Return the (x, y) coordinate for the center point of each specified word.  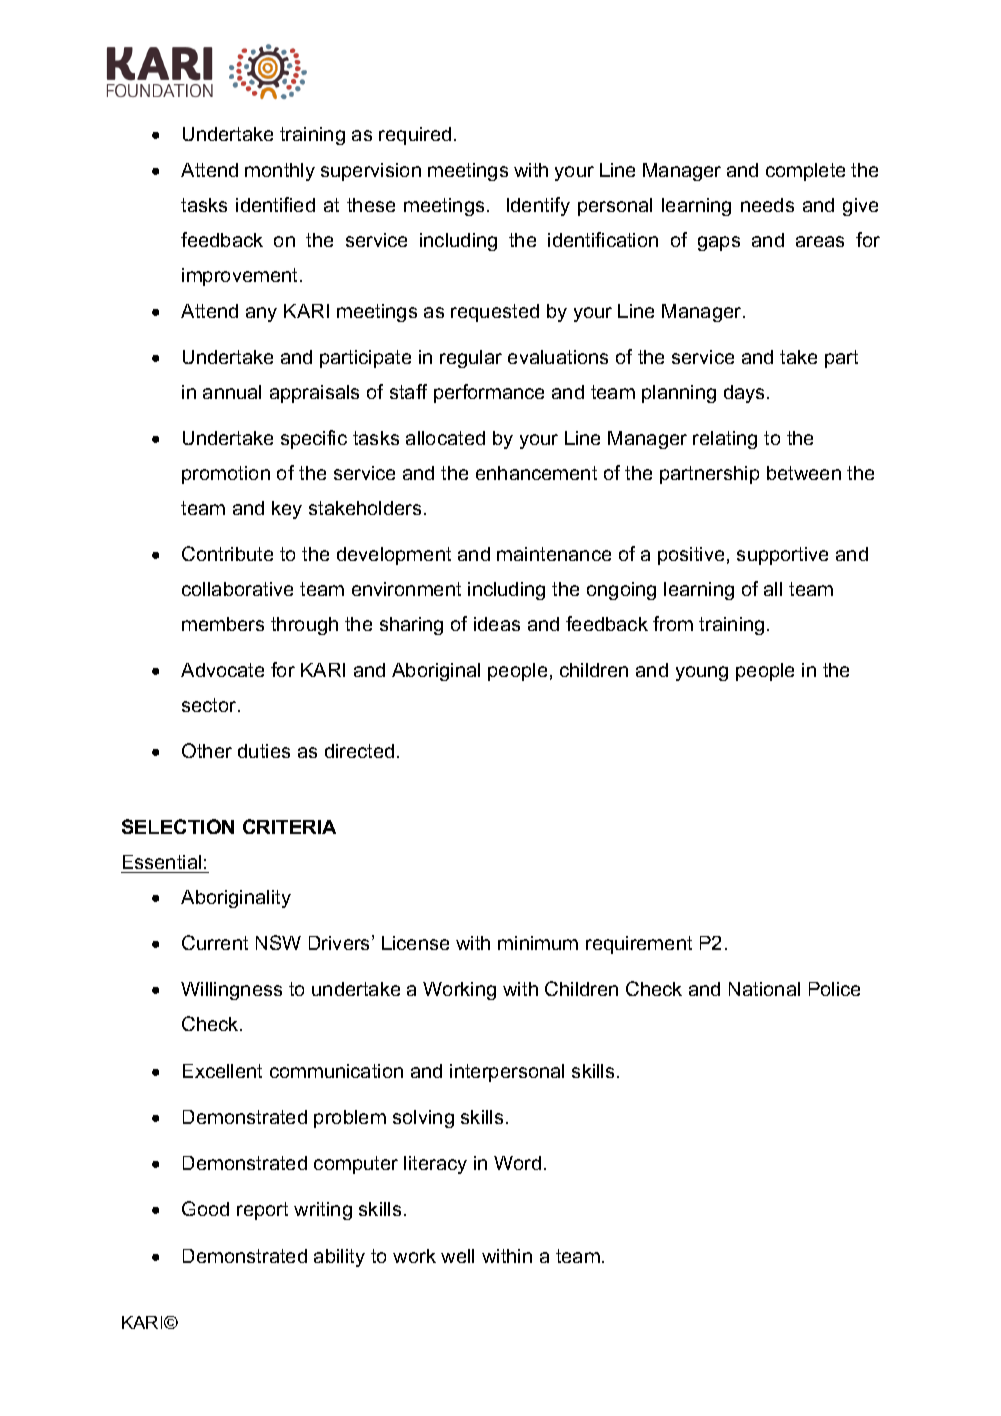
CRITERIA (289, 826)
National (764, 989)
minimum (538, 943)
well (457, 1256)
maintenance (554, 554)
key (287, 510)
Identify (538, 206)
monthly (280, 172)
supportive (782, 556)
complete (805, 172)
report (262, 1211)
